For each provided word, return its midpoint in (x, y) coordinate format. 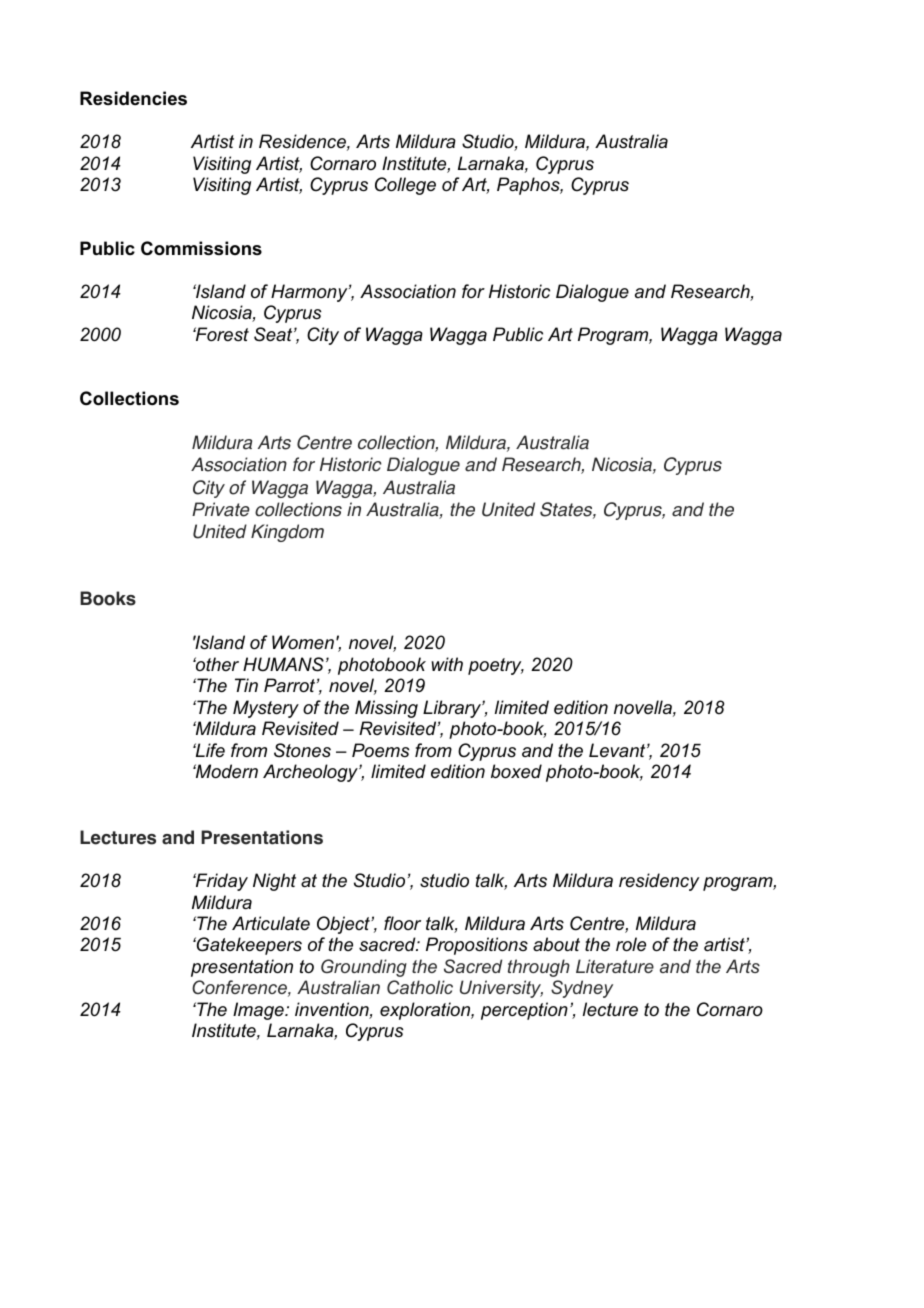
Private (221, 509)
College (405, 186)
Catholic (420, 987)
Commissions (201, 248)
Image (259, 1011)
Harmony (310, 293)
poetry (496, 666)
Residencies (133, 98)
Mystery (266, 709)
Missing (386, 709)
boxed (516, 771)
